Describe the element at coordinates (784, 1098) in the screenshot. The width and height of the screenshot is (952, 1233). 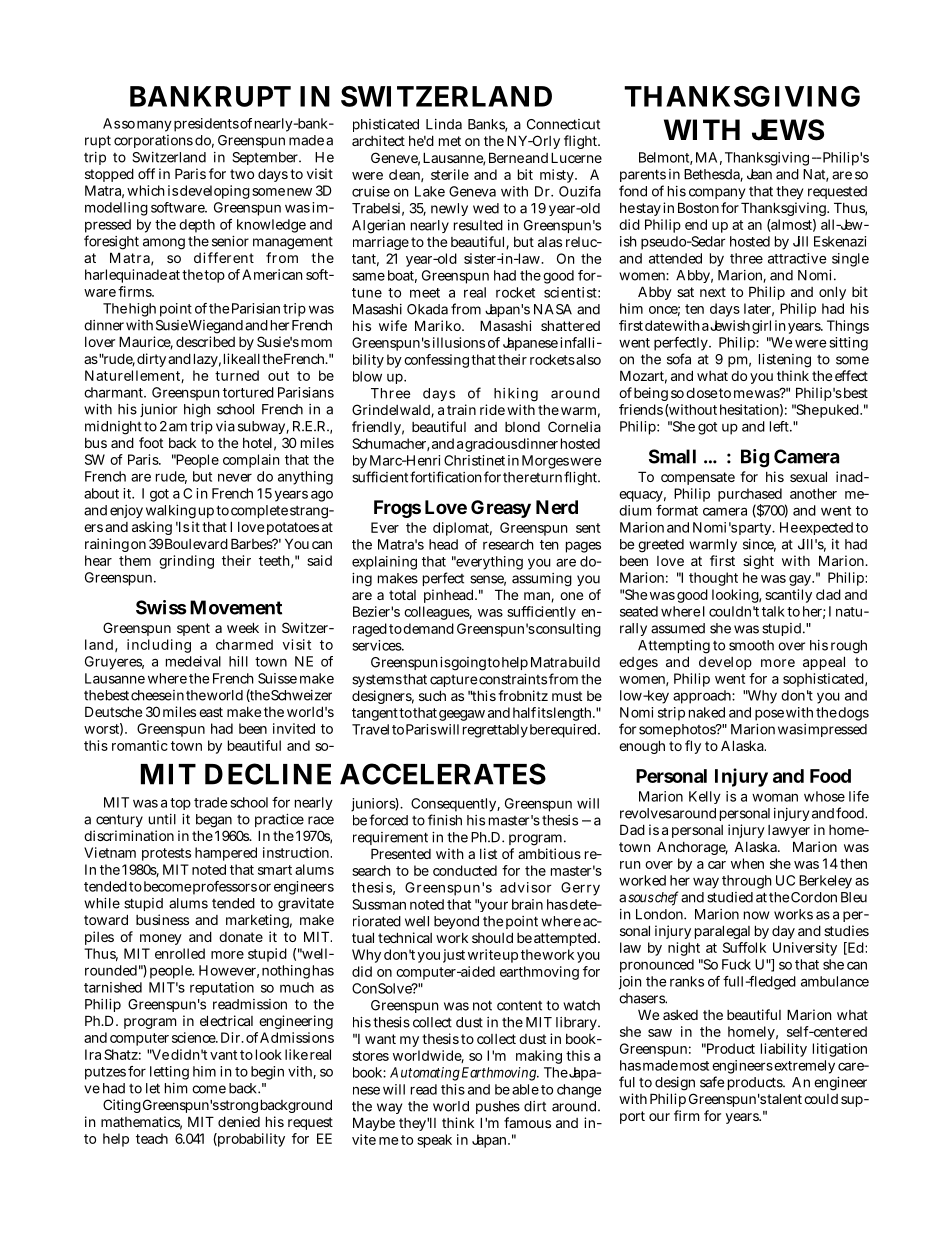
I see `talent` at that location.
